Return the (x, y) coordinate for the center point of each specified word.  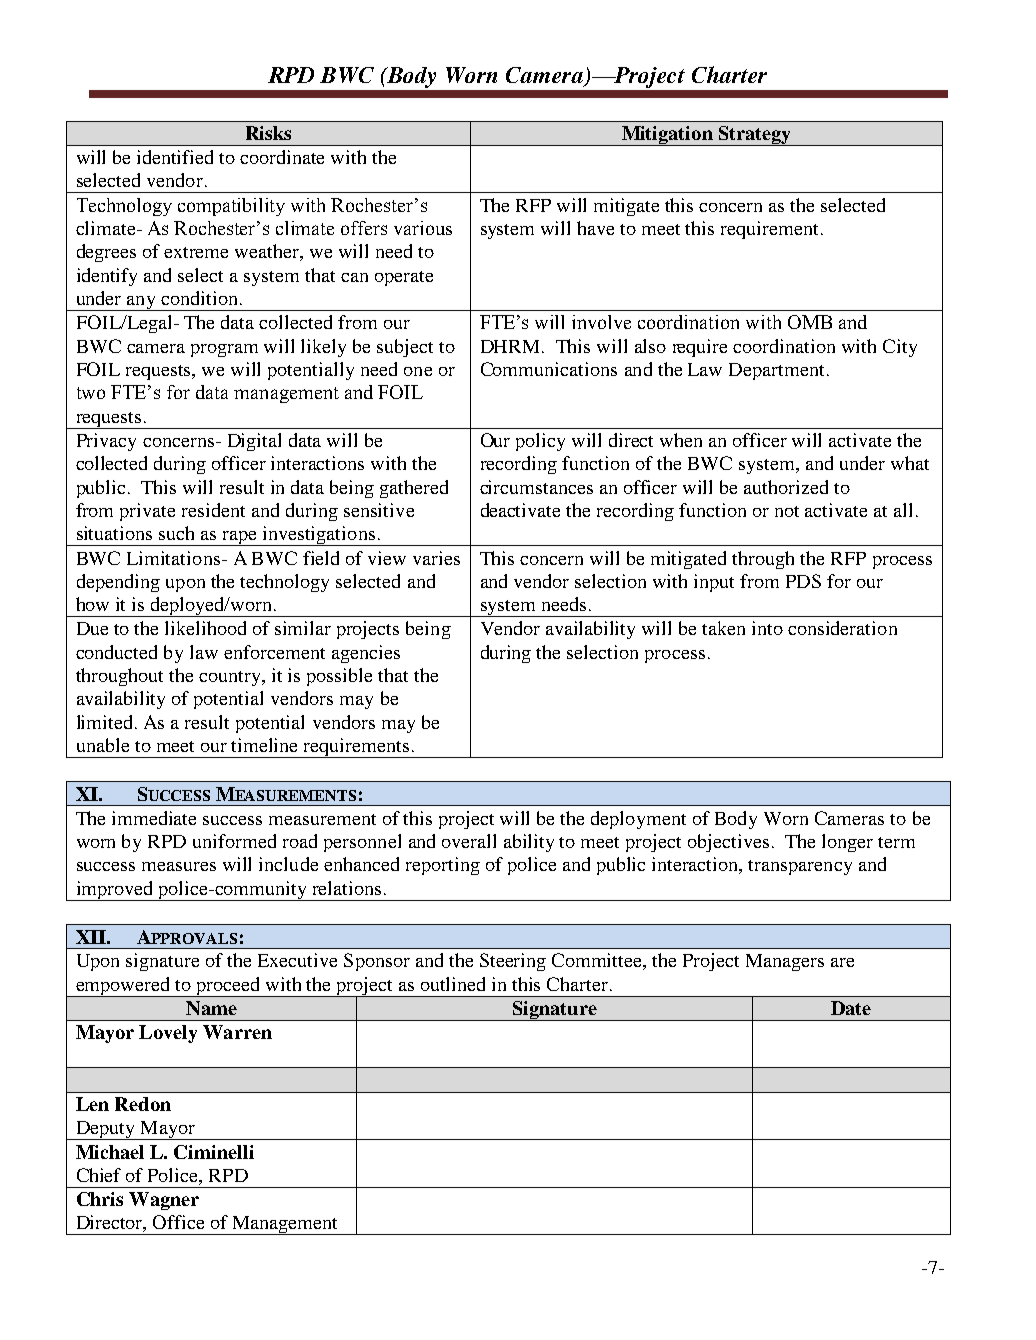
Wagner (164, 1201)
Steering (513, 962)
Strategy (754, 136)
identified (175, 157)
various (423, 228)
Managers (785, 962)
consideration (842, 628)
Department (776, 371)
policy (540, 442)
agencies (366, 654)
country (231, 678)
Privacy (106, 442)
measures (179, 866)
